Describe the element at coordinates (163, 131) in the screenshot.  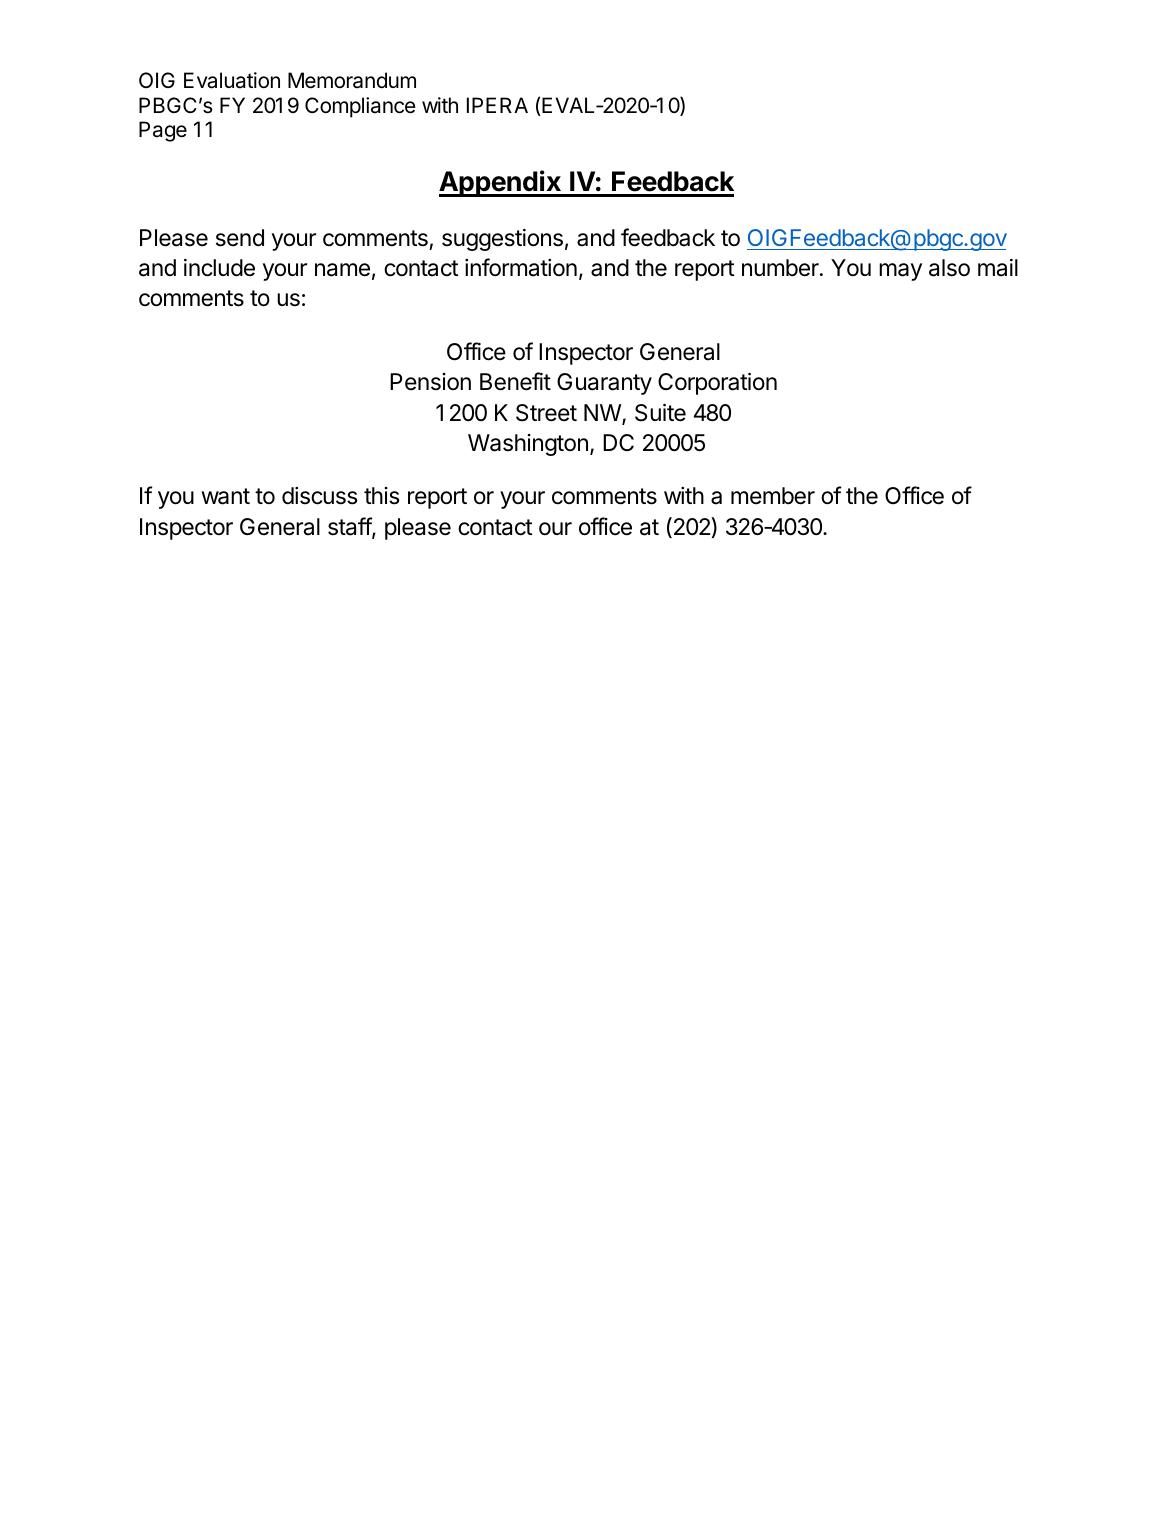
I see `Page` at that location.
